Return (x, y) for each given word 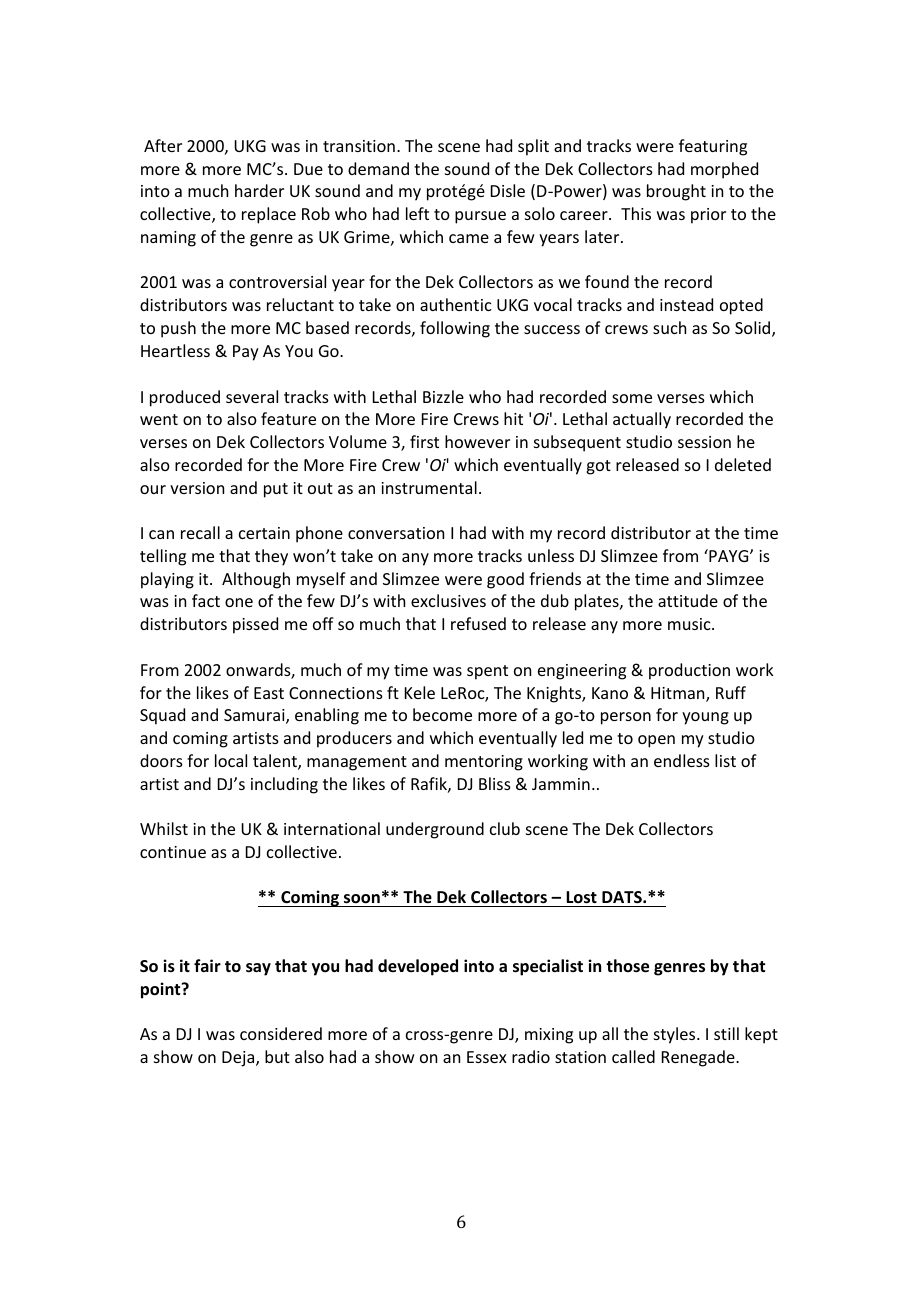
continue (173, 852)
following (455, 329)
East (269, 693)
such (669, 327)
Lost (581, 899)
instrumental (429, 487)
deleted (743, 464)
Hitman (679, 694)
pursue (480, 217)
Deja (239, 1059)
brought (676, 192)
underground (435, 830)
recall (200, 532)
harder (259, 190)
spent (487, 672)
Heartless (175, 350)
